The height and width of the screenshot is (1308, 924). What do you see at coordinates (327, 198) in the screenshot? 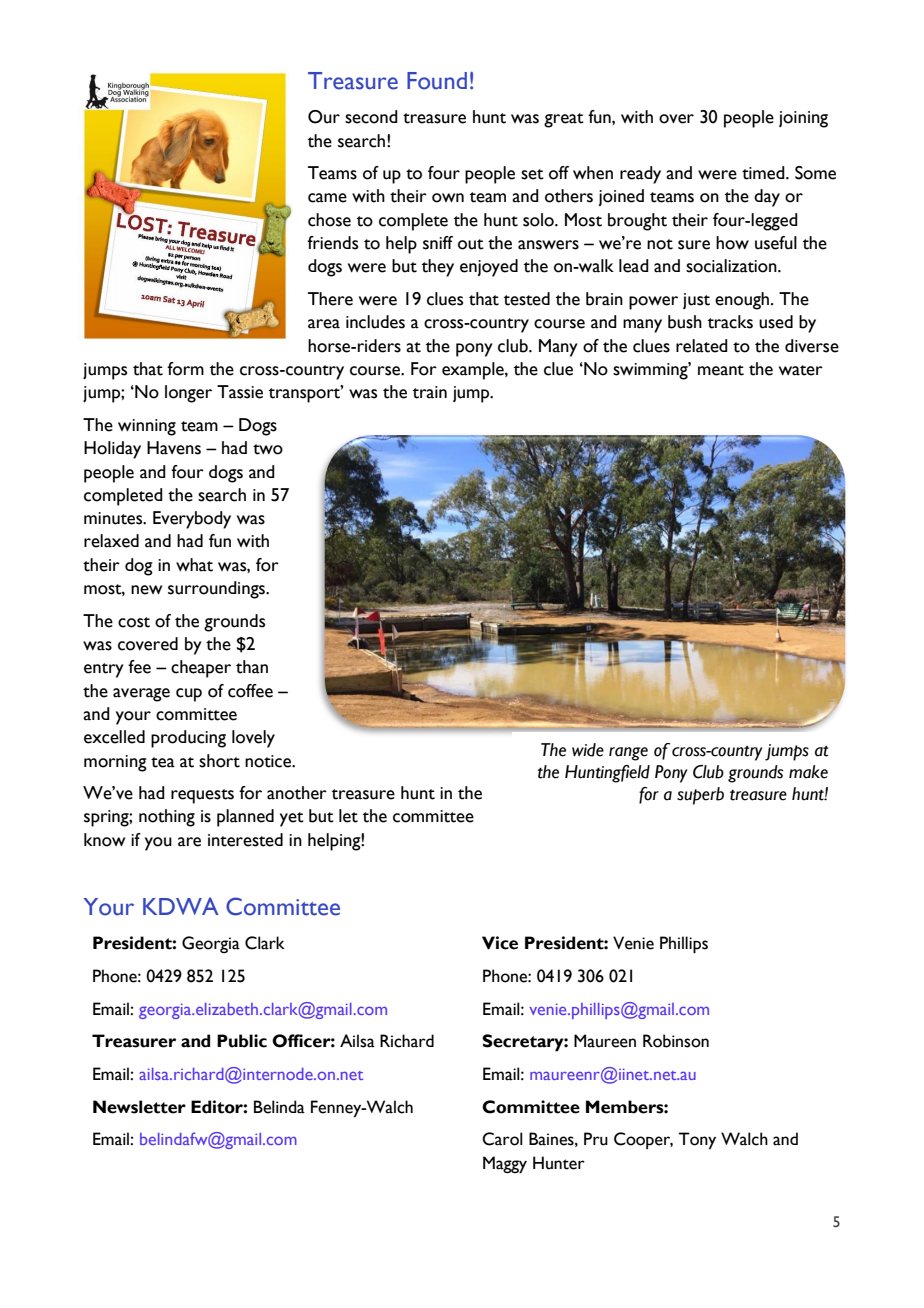
I see `came` at bounding box center [327, 198].
